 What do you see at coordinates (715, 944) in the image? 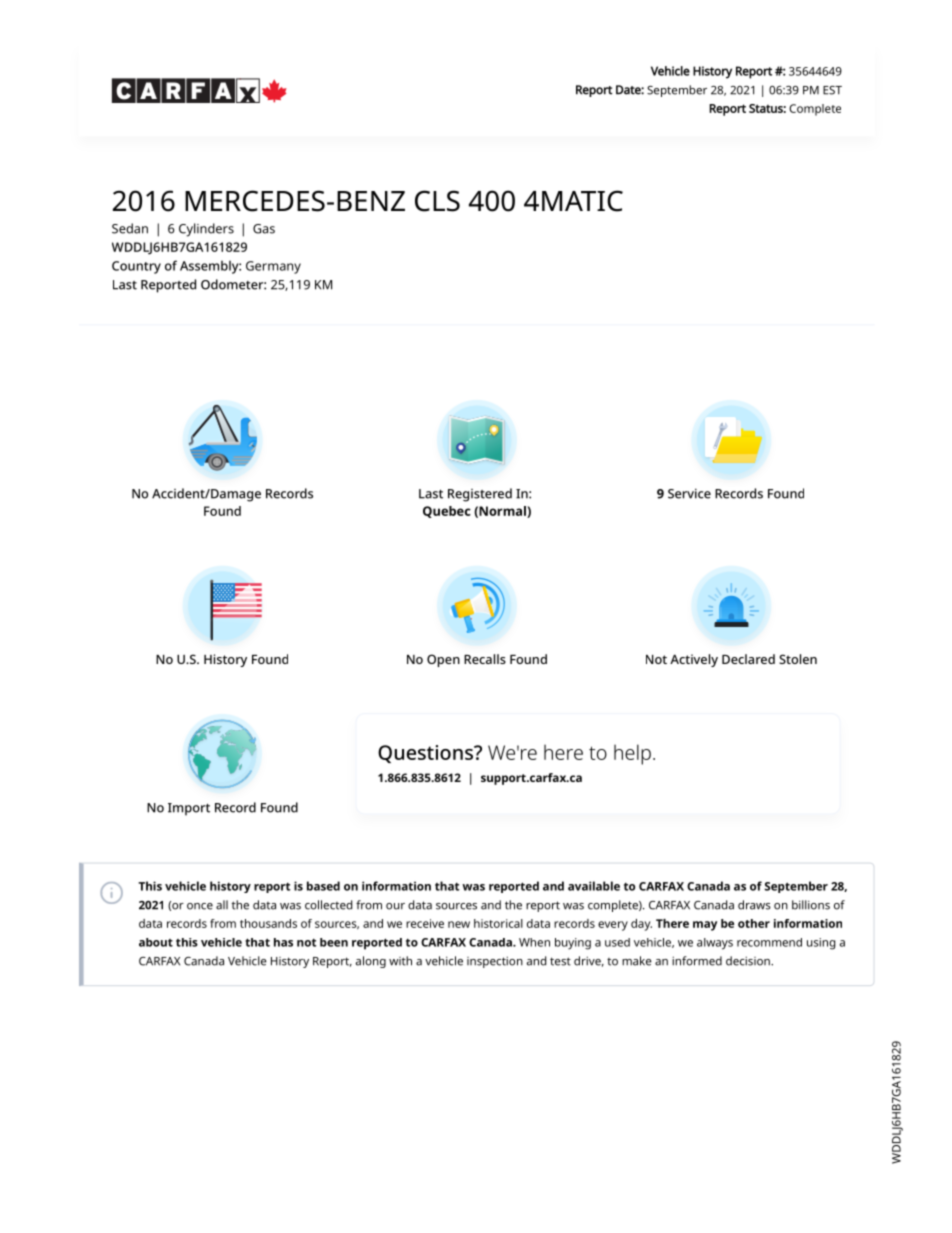
I see `always` at bounding box center [715, 944].
